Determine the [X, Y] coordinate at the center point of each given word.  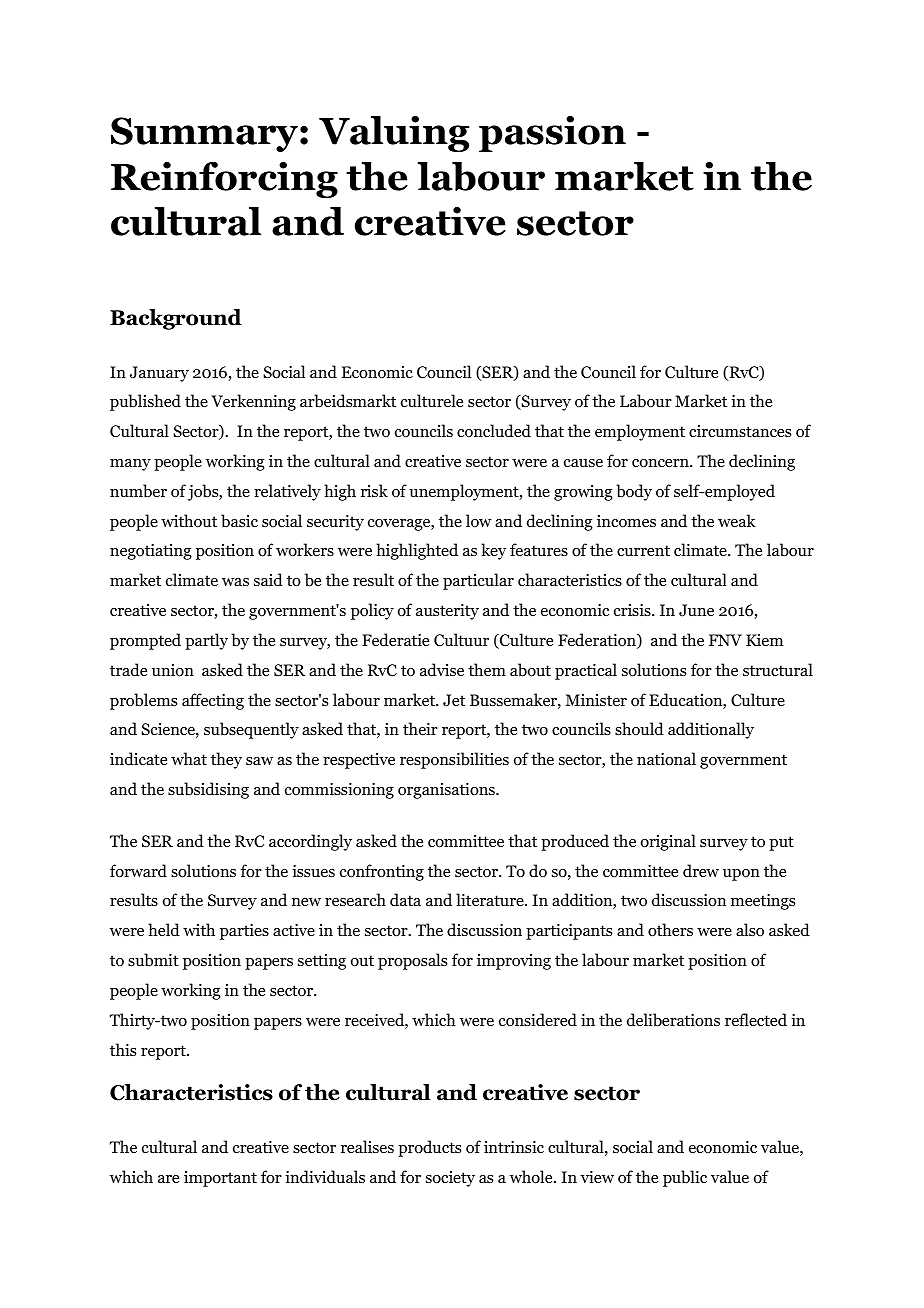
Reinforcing [224, 180]
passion [552, 134]
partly [206, 641]
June [696, 610]
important [220, 1179]
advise [442, 669]
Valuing [394, 134]
